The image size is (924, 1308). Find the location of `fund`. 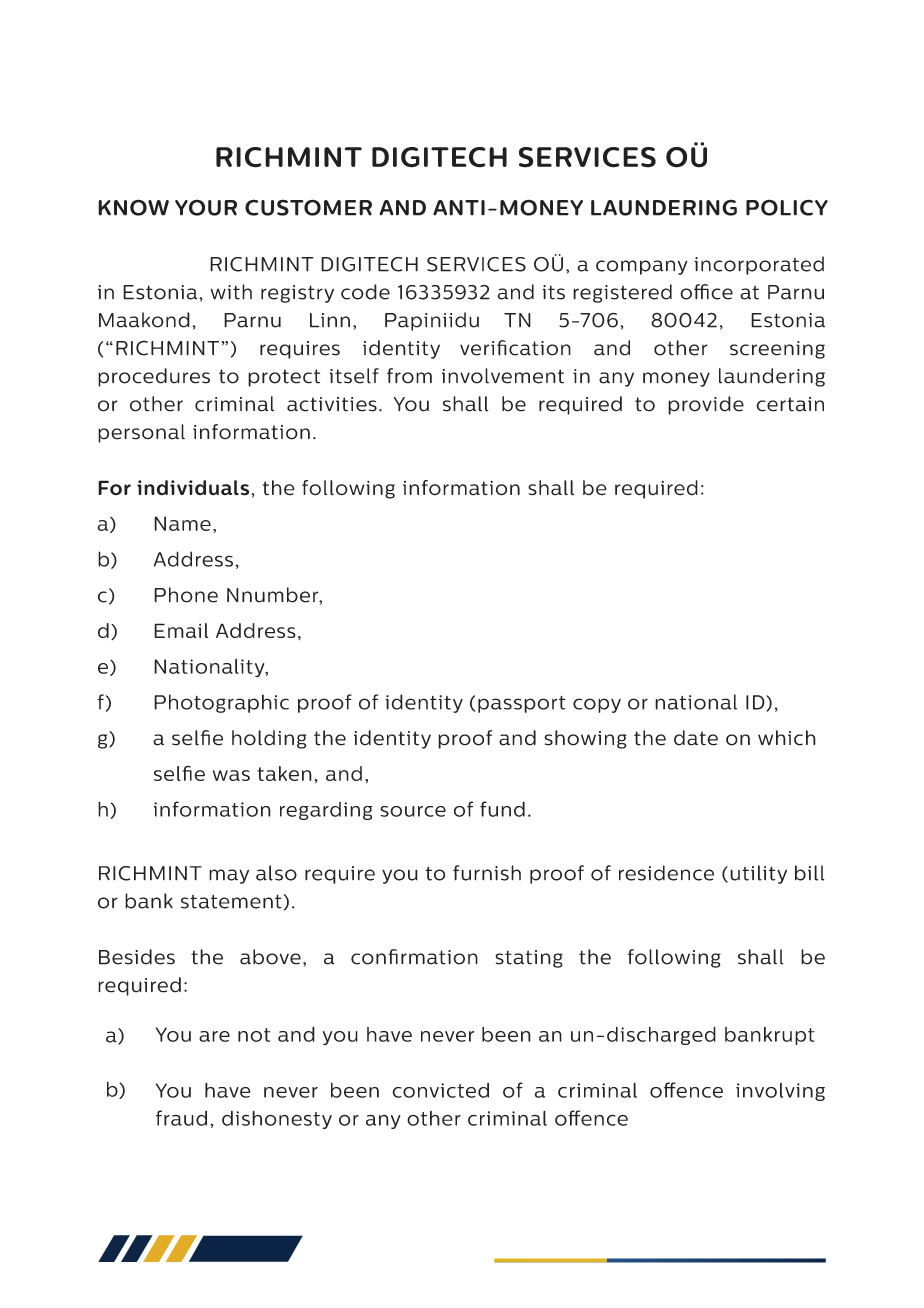

fund is located at coordinates (502, 809).
